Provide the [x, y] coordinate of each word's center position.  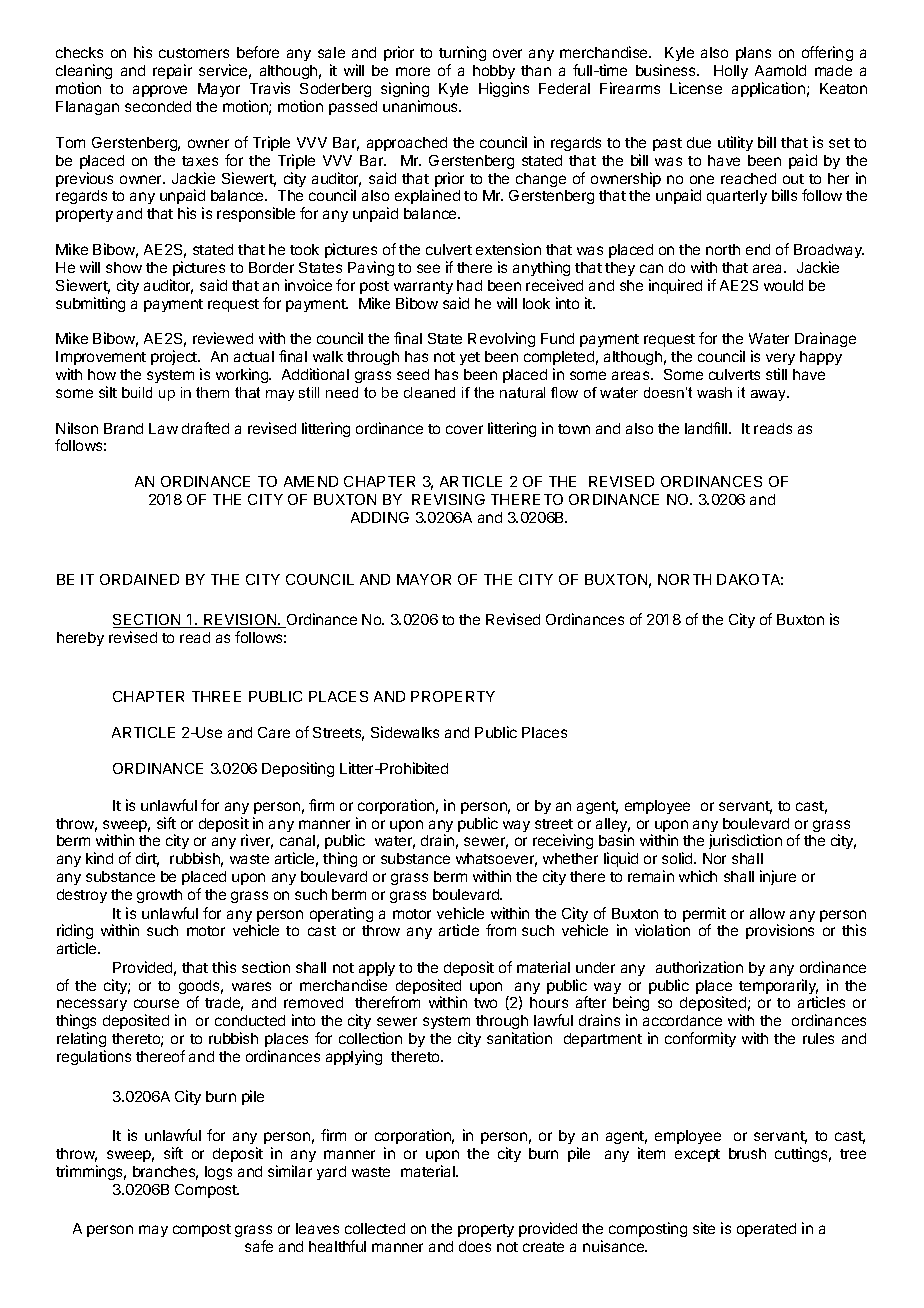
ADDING [380, 517]
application [768, 89]
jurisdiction [745, 841]
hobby [494, 74]
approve [160, 91]
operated [766, 1230]
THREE [216, 696]
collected [375, 1228]
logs [218, 1173]
